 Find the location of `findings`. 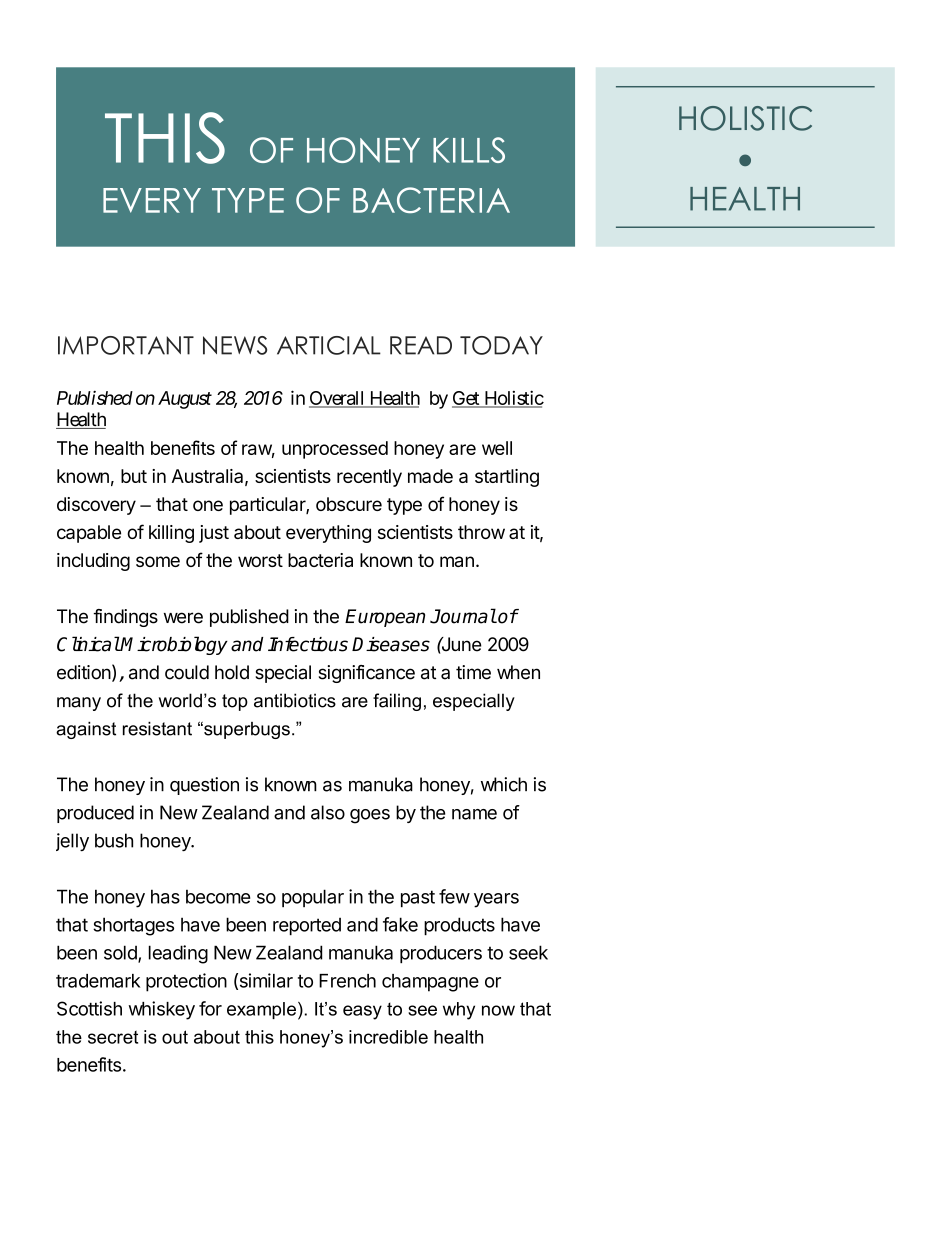

findings is located at coordinates (125, 618).
